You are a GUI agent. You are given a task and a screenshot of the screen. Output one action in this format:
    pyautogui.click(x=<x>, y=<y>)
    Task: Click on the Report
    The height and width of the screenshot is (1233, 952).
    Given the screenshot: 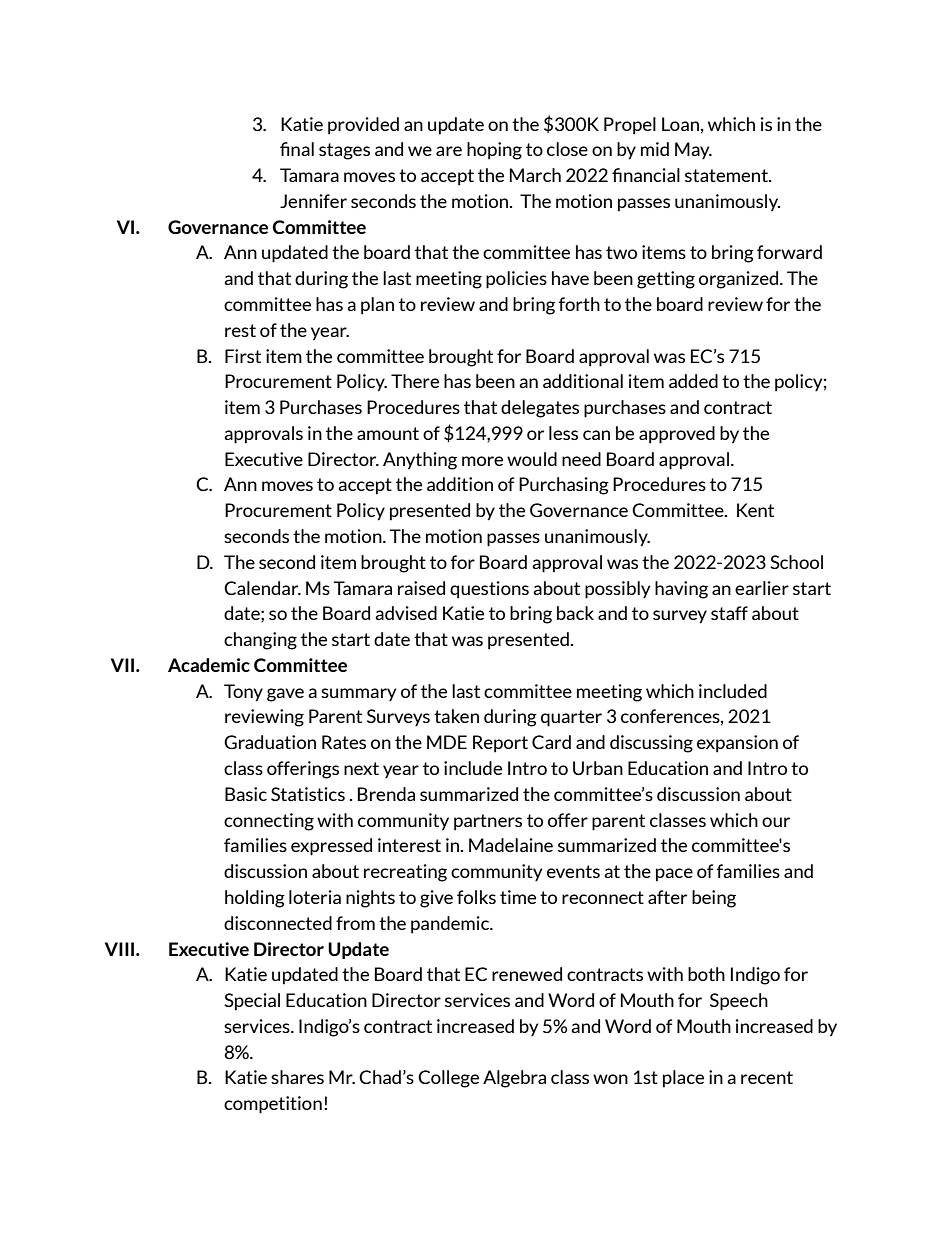 What is the action you would take?
    pyautogui.click(x=500, y=744)
